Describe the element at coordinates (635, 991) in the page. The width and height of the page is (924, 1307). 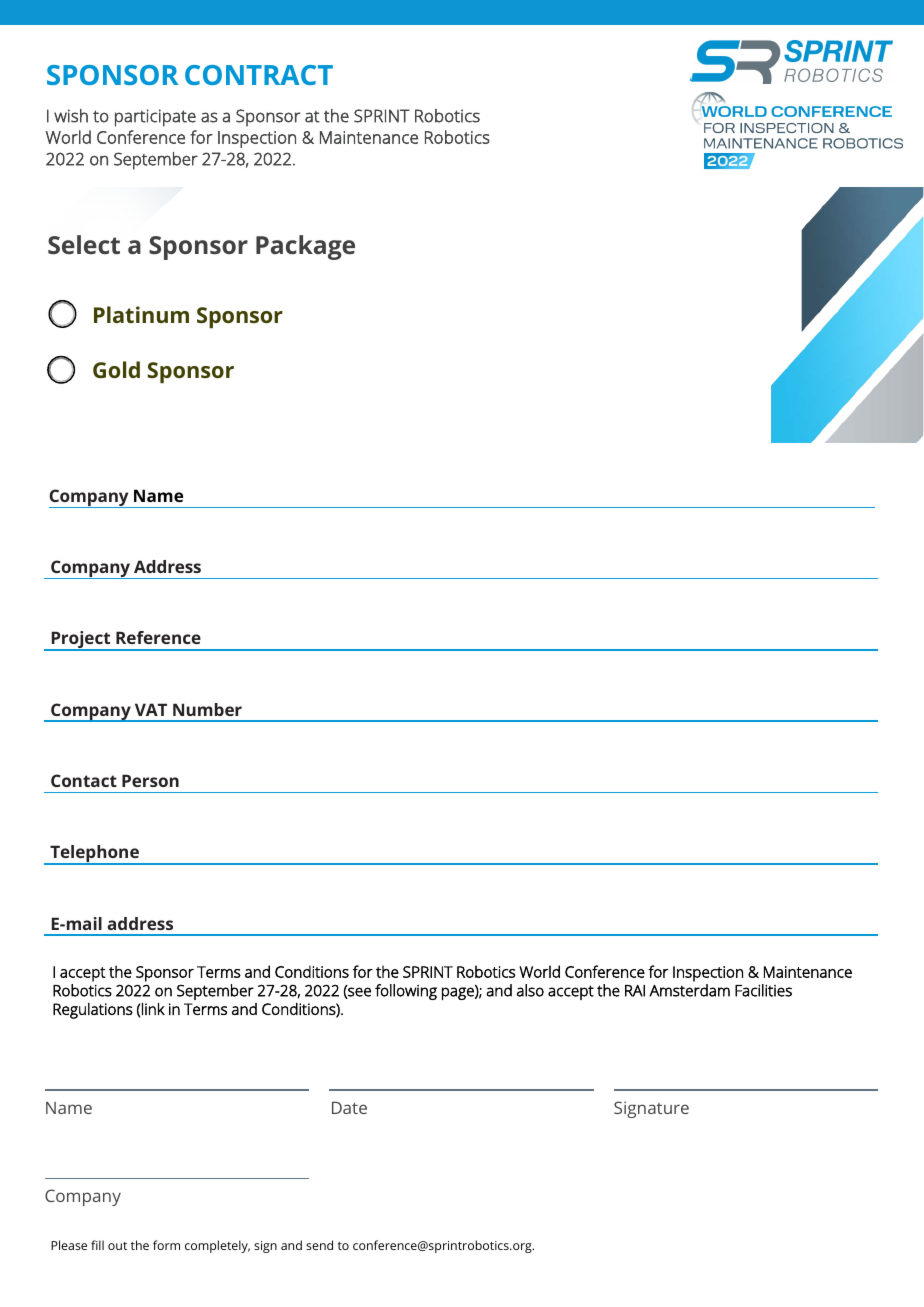
I see `RAI` at that location.
